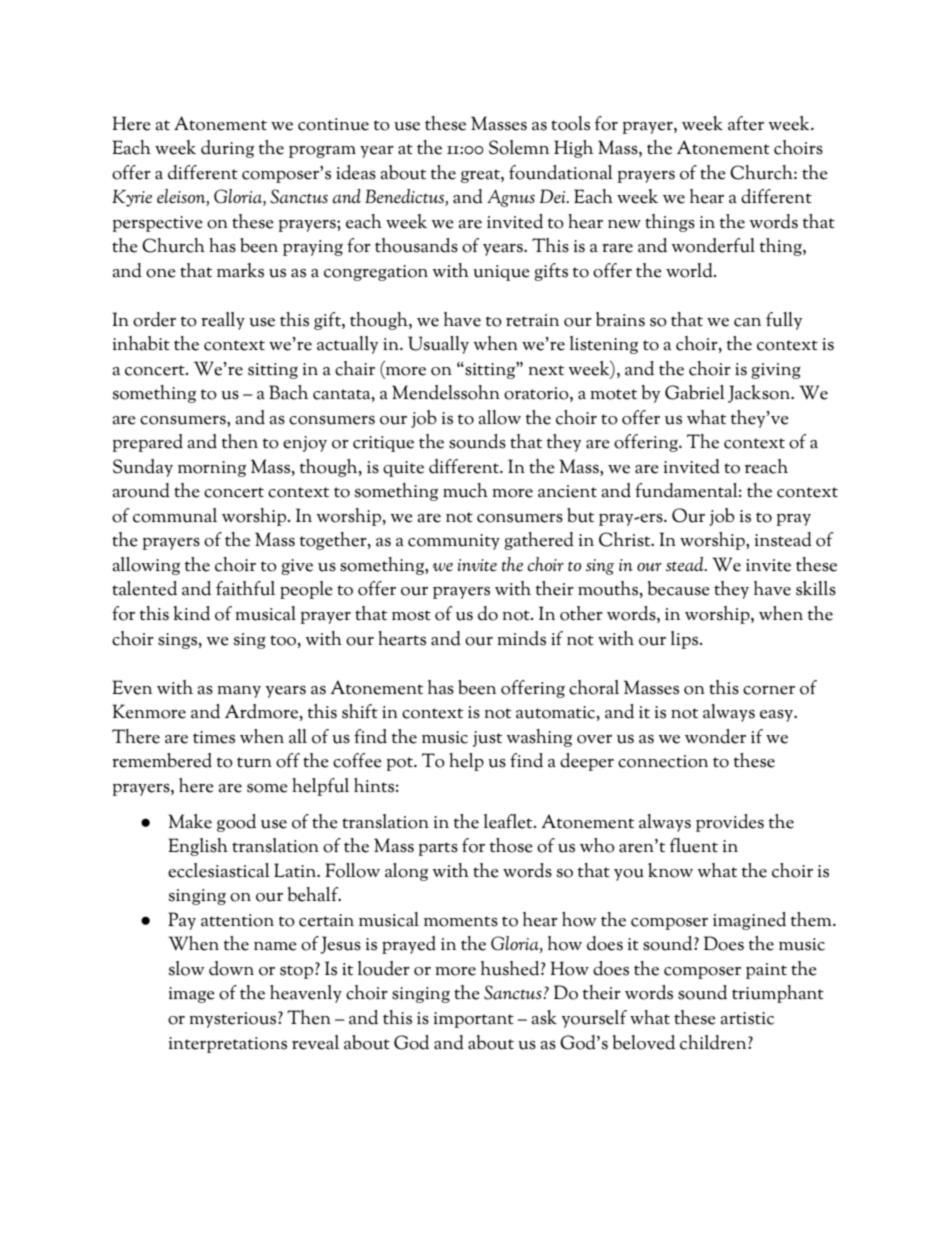 This screenshot has width=952, height=1233. Describe the element at coordinates (730, 823) in the screenshot. I see `provides` at that location.
